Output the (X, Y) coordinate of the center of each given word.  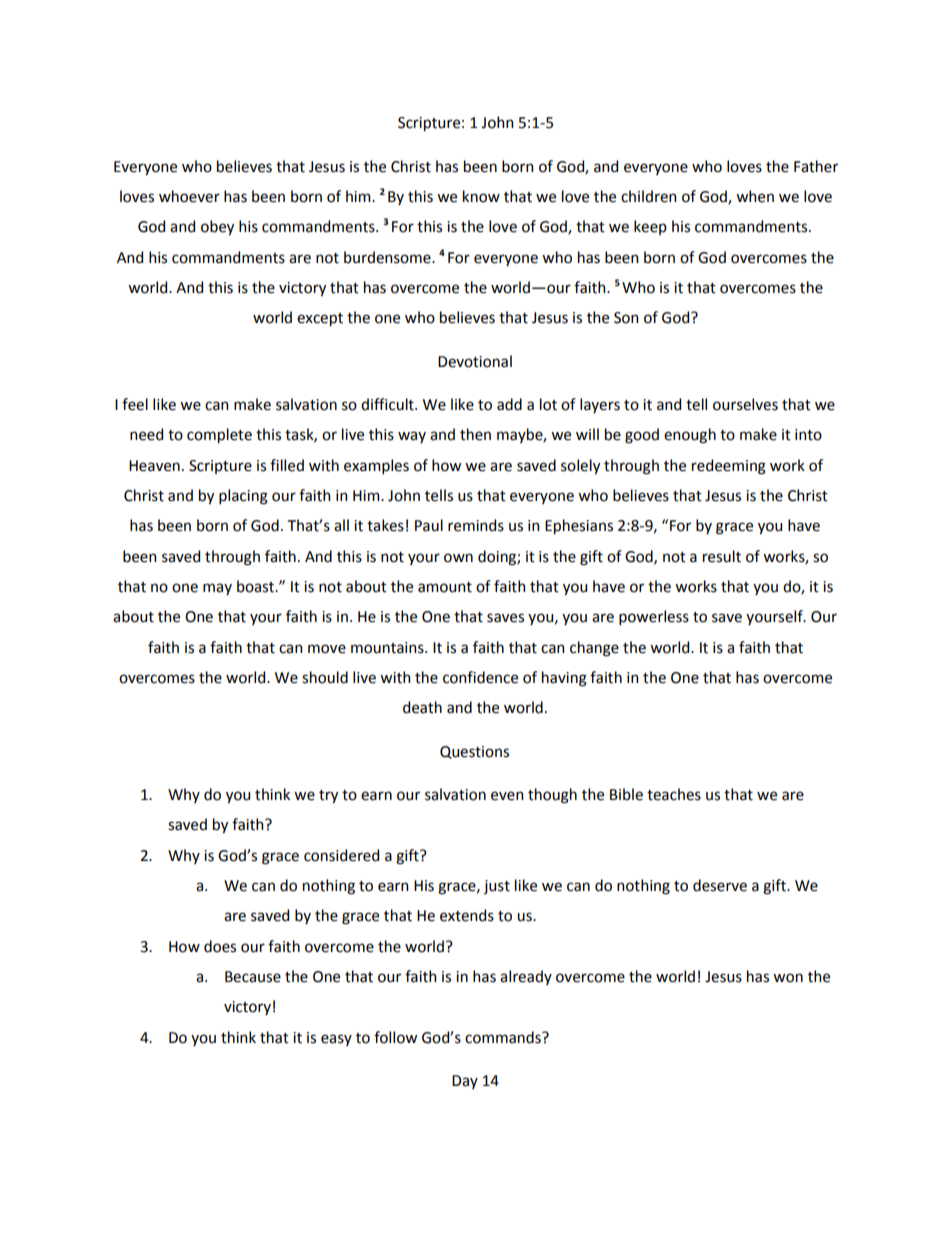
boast (257, 586)
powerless (654, 617)
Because (253, 977)
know (481, 196)
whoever (189, 196)
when (755, 196)
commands (504, 1037)
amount (445, 587)
